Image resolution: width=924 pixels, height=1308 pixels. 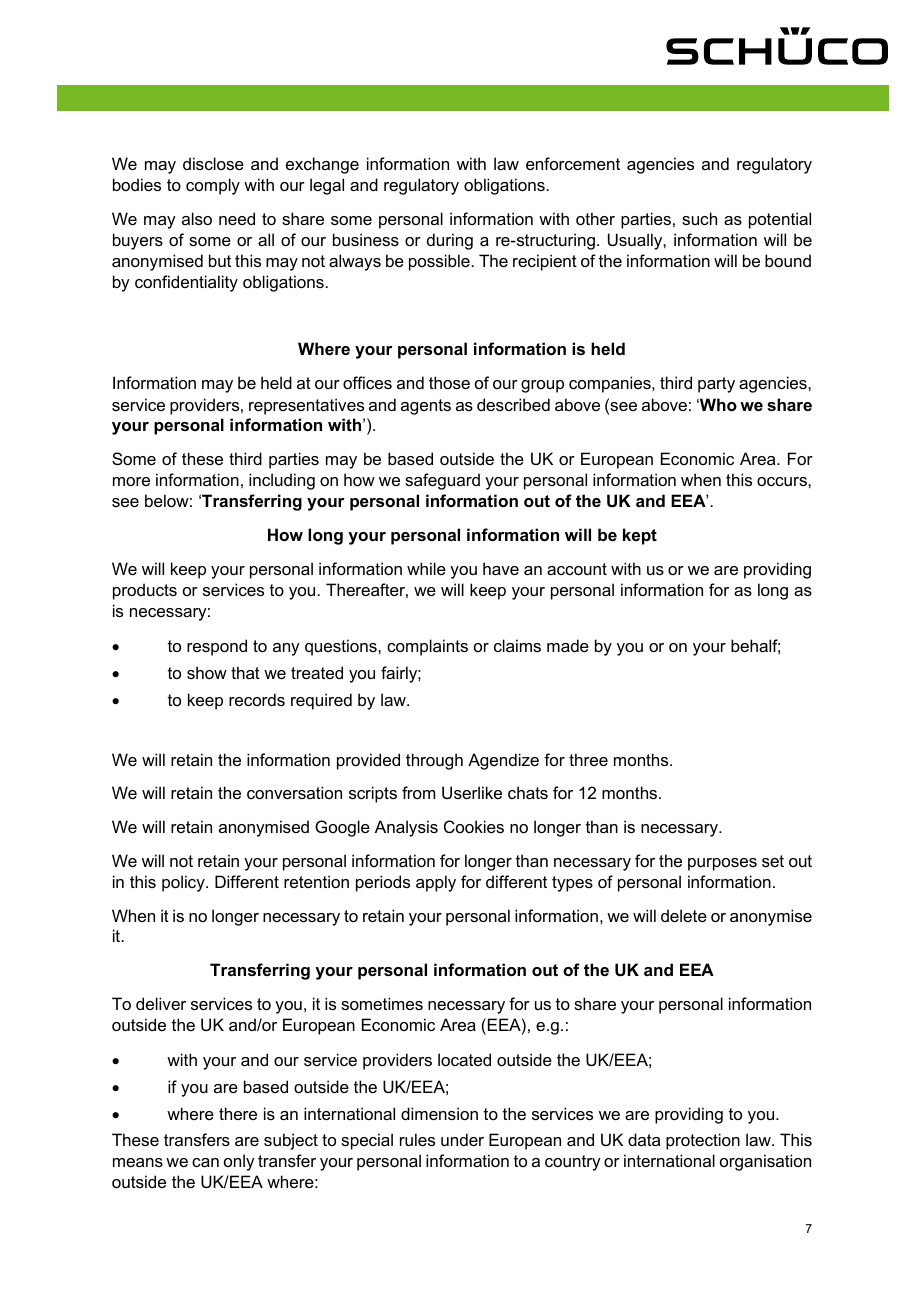 I want to click on show, so click(x=207, y=672).
